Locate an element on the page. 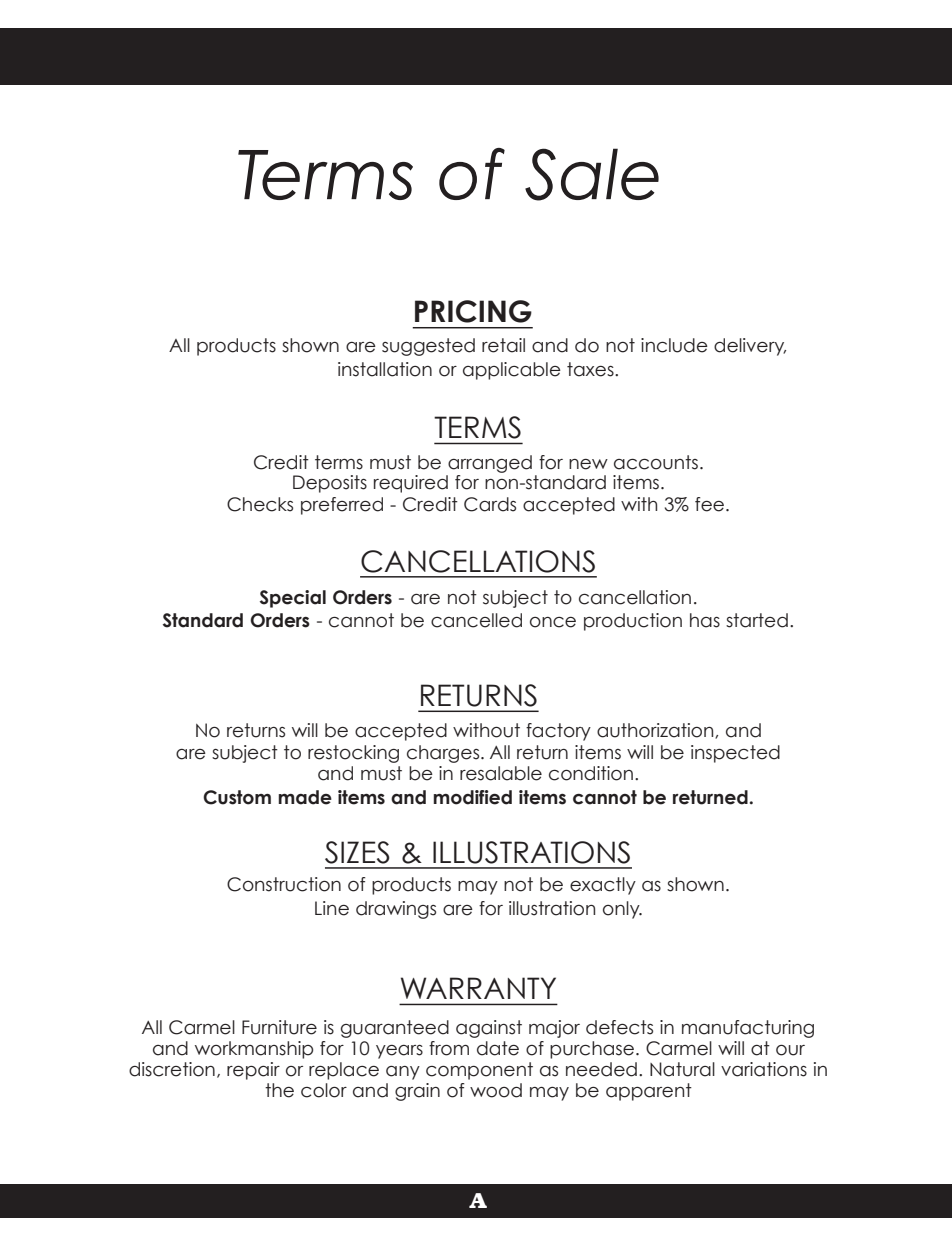 The height and width of the image is (1233, 952). Special is located at coordinates (293, 599).
